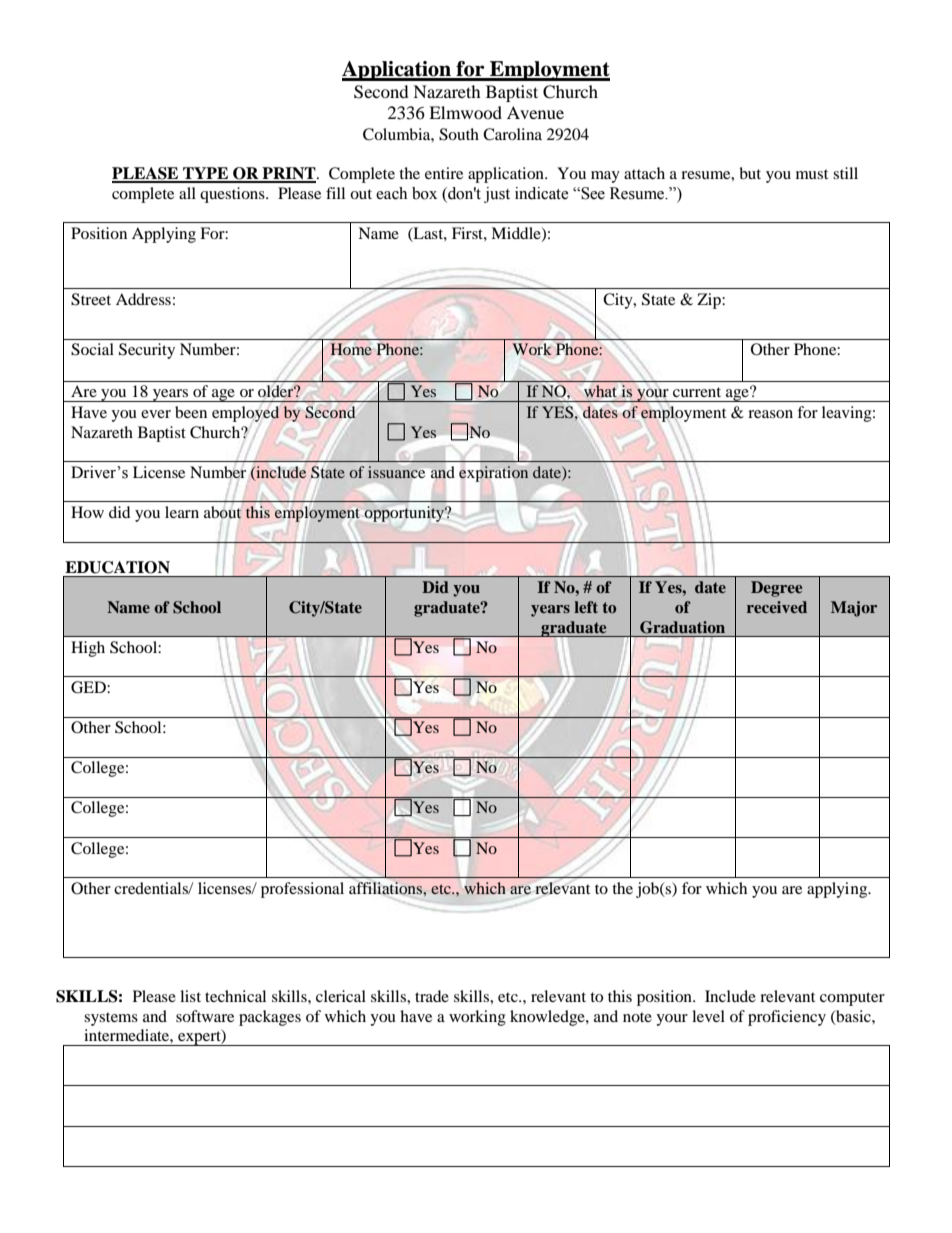 The width and height of the screenshot is (952, 1233). I want to click on EDUCATION, so click(117, 567).
